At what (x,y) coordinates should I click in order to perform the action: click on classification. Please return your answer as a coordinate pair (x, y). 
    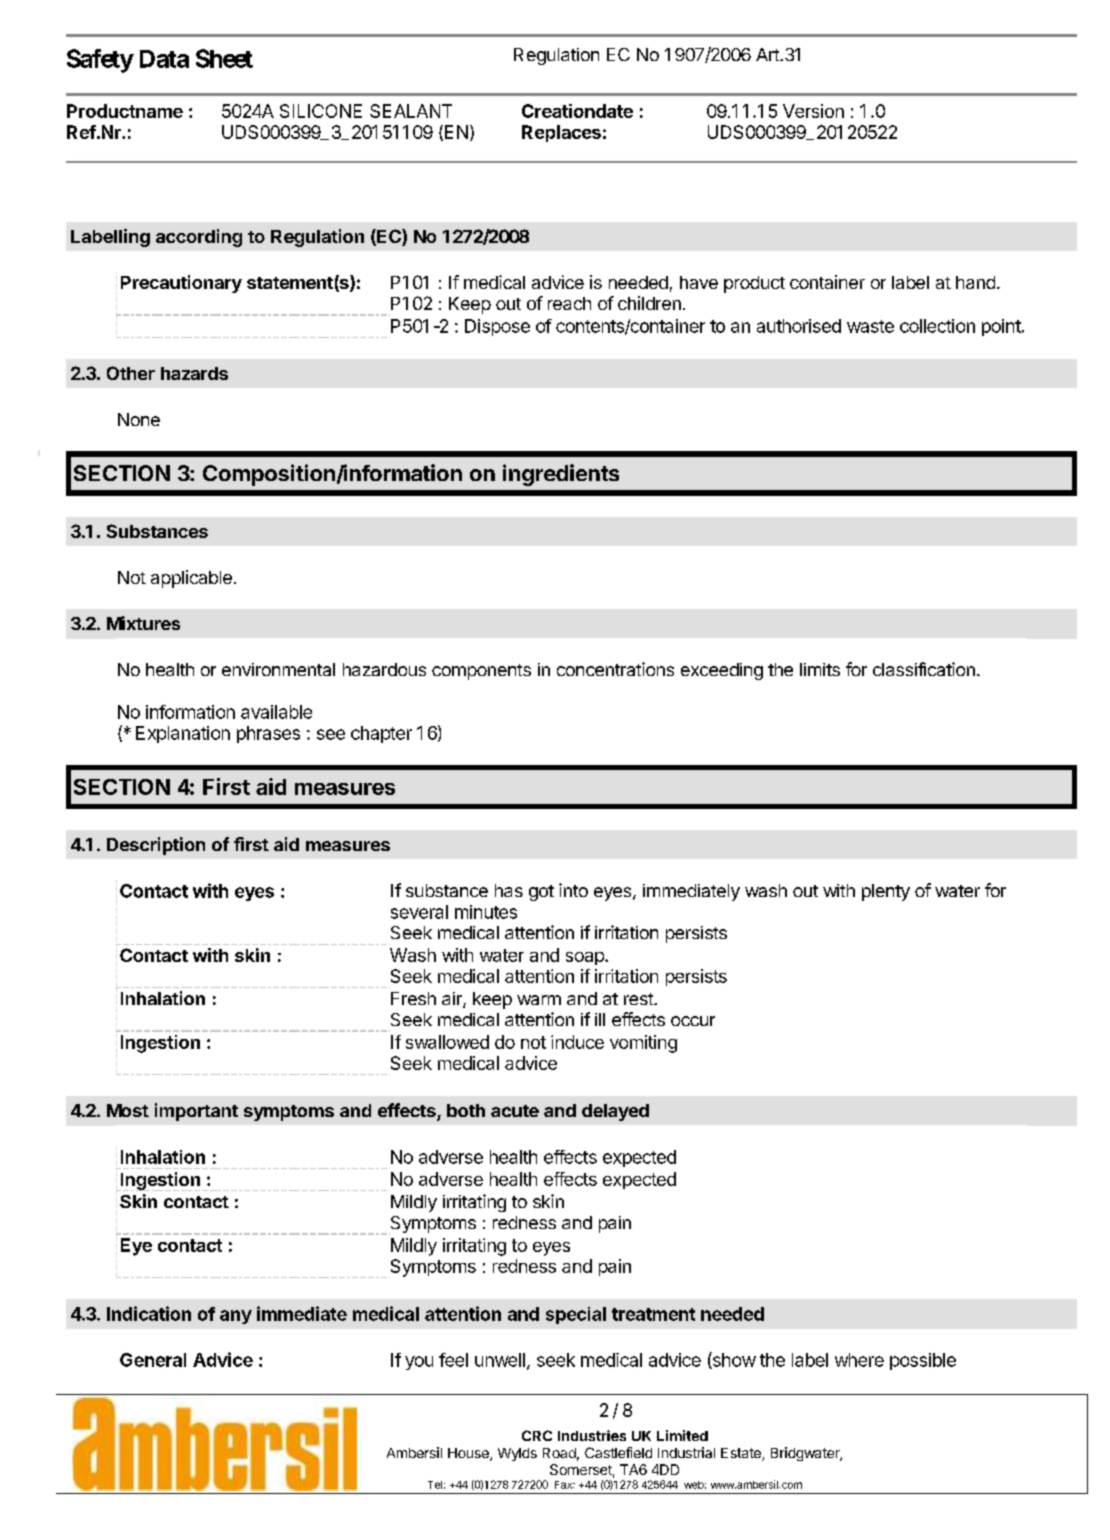
    Looking at the image, I should click on (924, 669).
